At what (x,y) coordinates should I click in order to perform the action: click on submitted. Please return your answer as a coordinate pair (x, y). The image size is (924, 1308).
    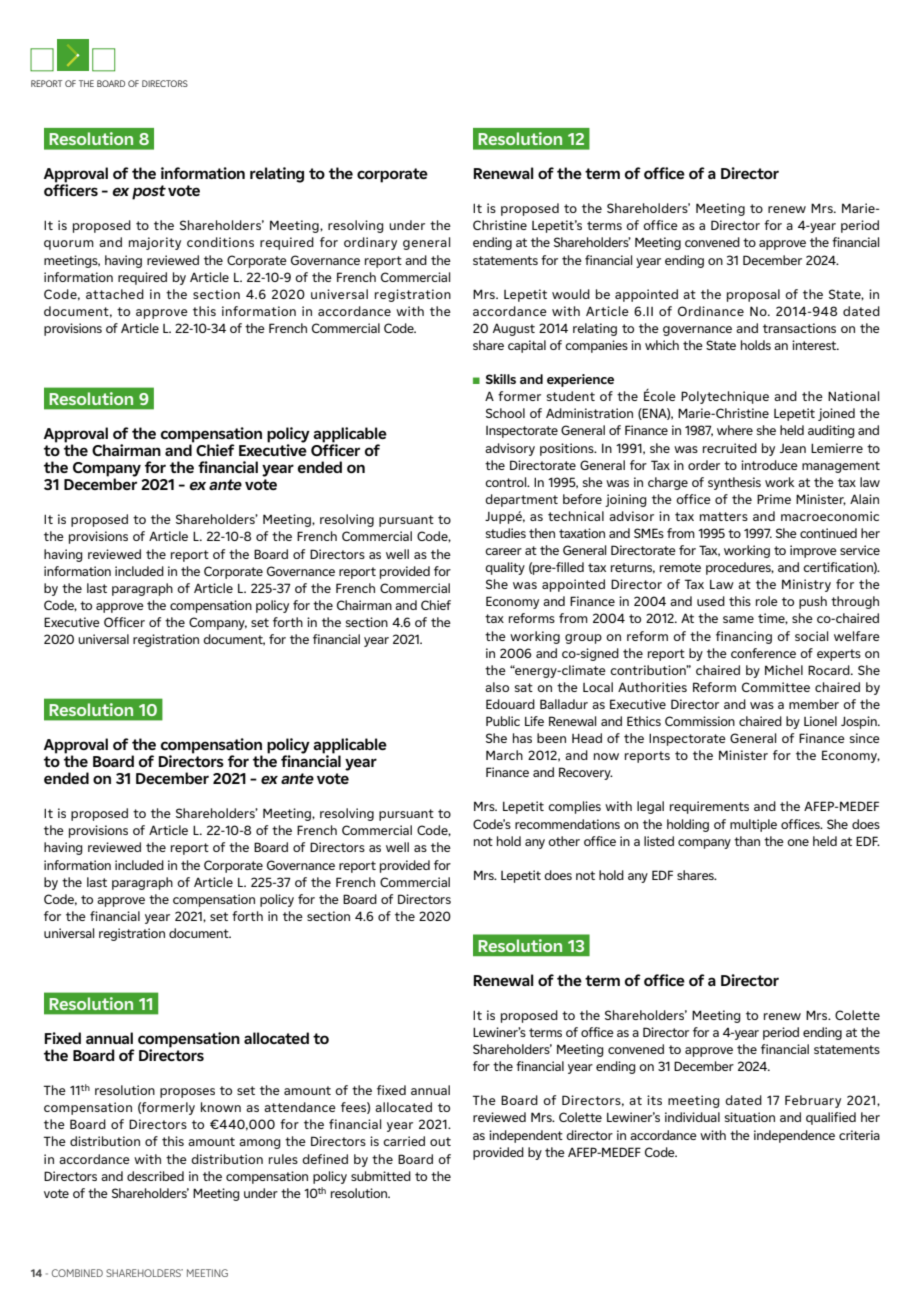
    Looking at the image, I should click on (381, 1176).
